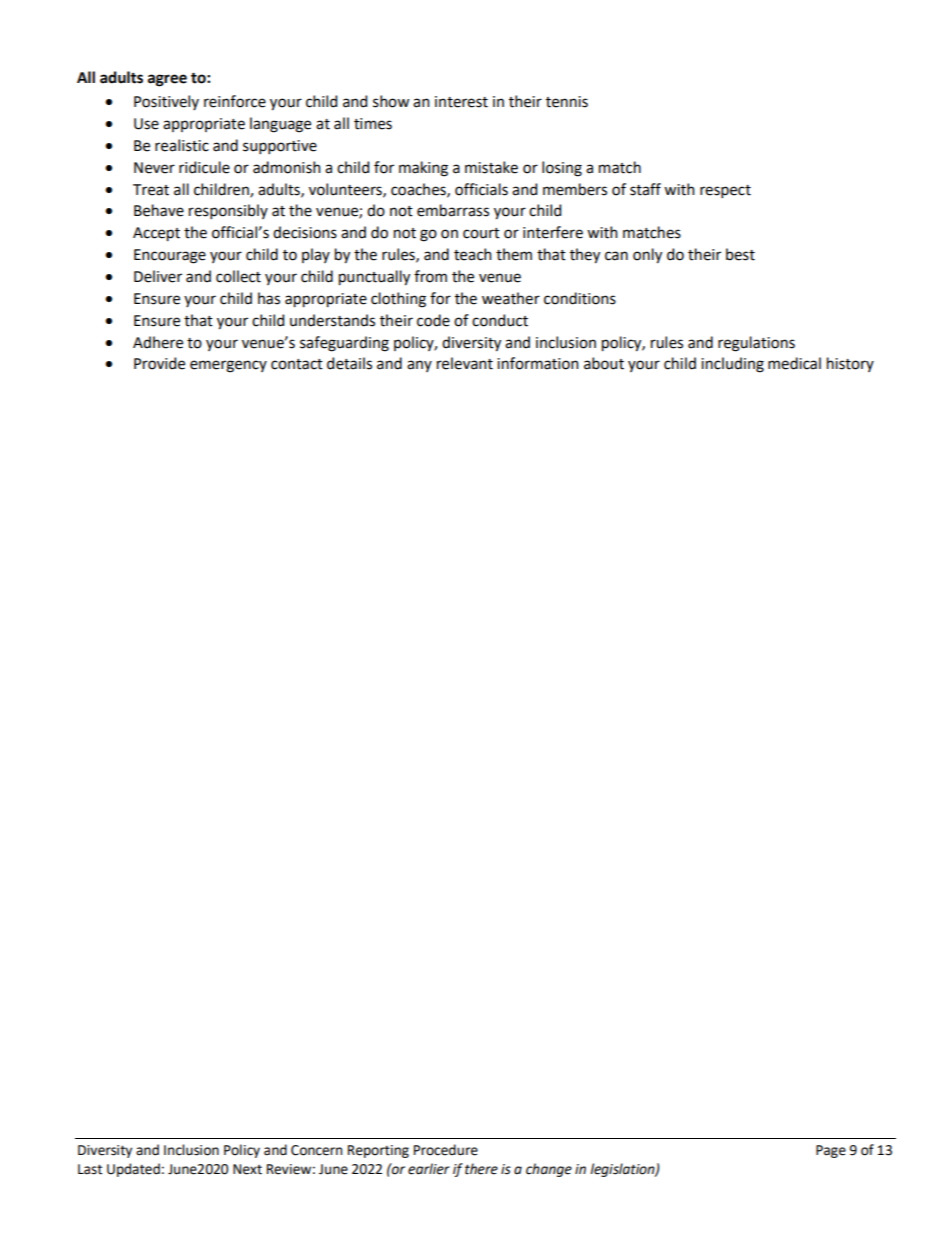 This document has width=952, height=1233. I want to click on relevant, so click(465, 363).
